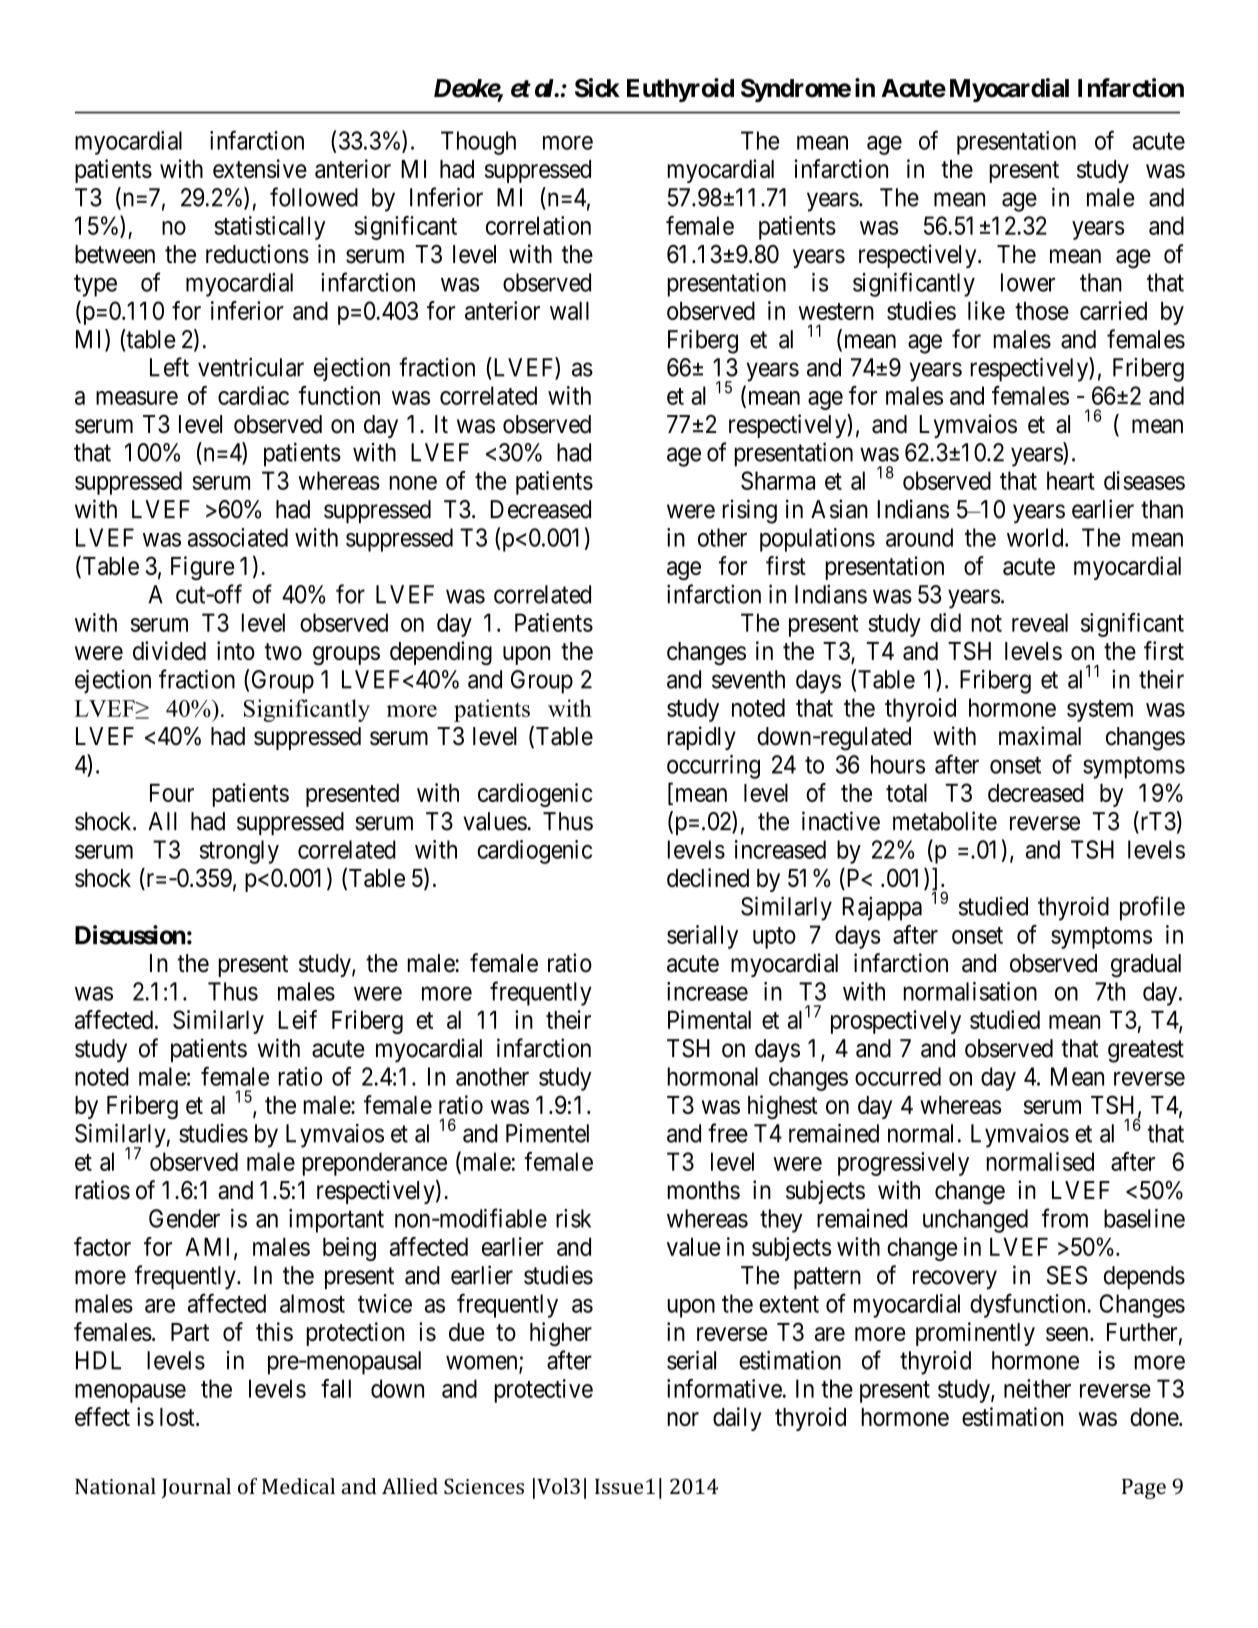 This document has width=1258, height=1628. Describe the element at coordinates (713, 767) in the document. I see `occurring` at that location.
